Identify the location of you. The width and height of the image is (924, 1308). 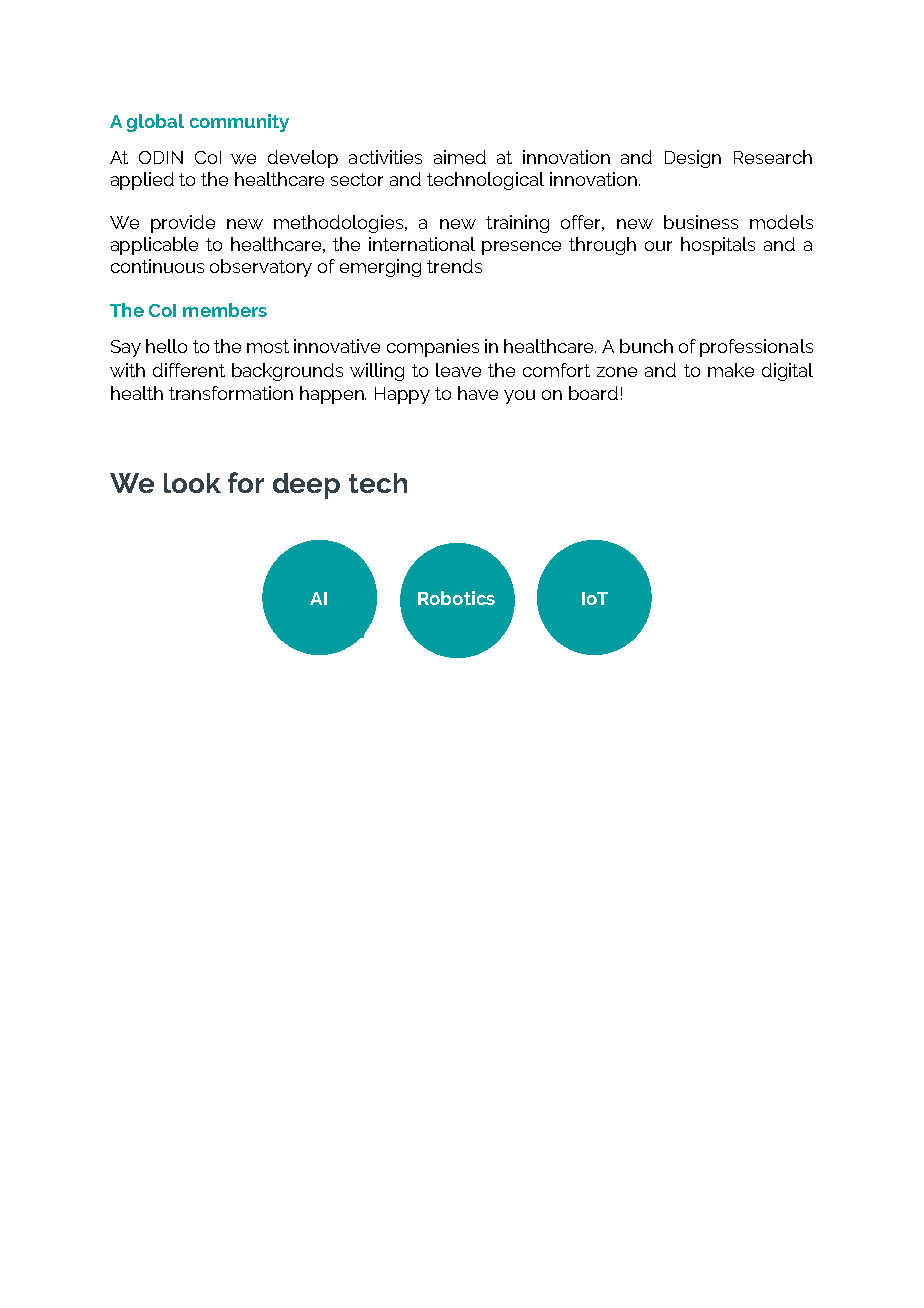
(519, 397).
